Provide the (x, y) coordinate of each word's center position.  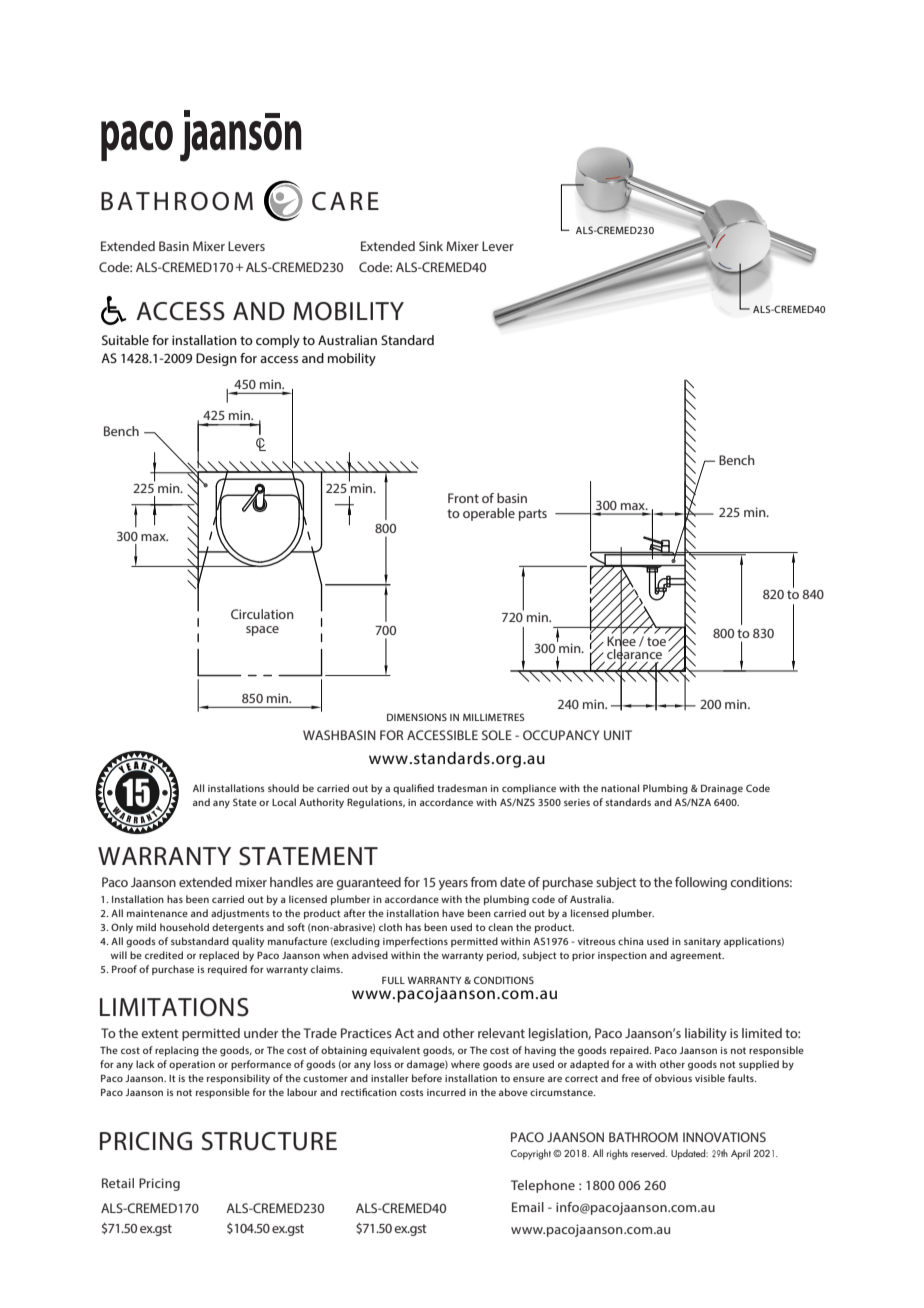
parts (533, 515)
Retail (118, 1183)
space (262, 631)
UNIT (618, 735)
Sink (431, 246)
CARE (345, 201)
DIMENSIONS (417, 717)
